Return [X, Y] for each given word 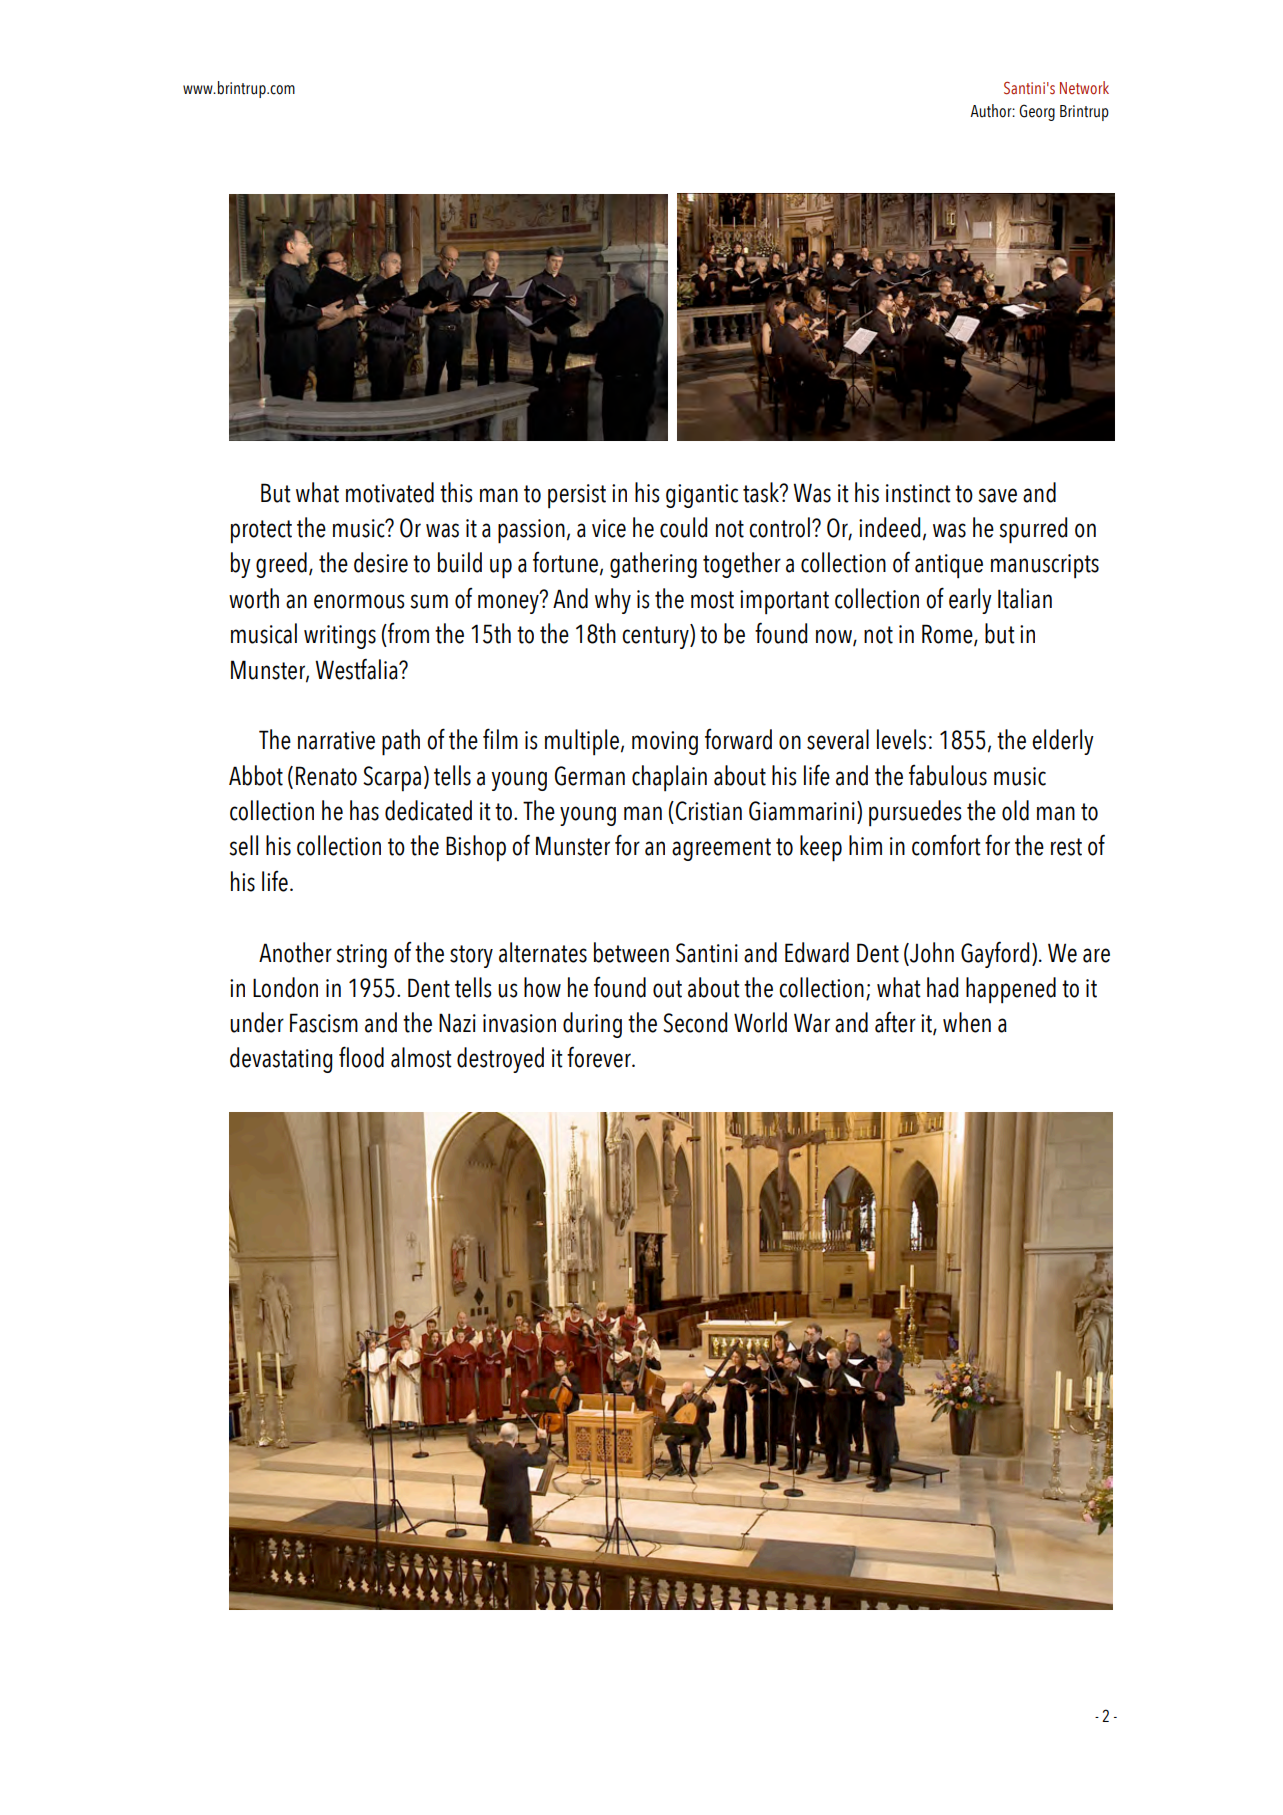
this [456, 492]
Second [695, 1022]
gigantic [702, 496]
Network [1084, 87]
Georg [1037, 112]
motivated [390, 492]
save [997, 495]
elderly [1063, 742]
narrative [336, 740]
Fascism [324, 1023]
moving [665, 743]
